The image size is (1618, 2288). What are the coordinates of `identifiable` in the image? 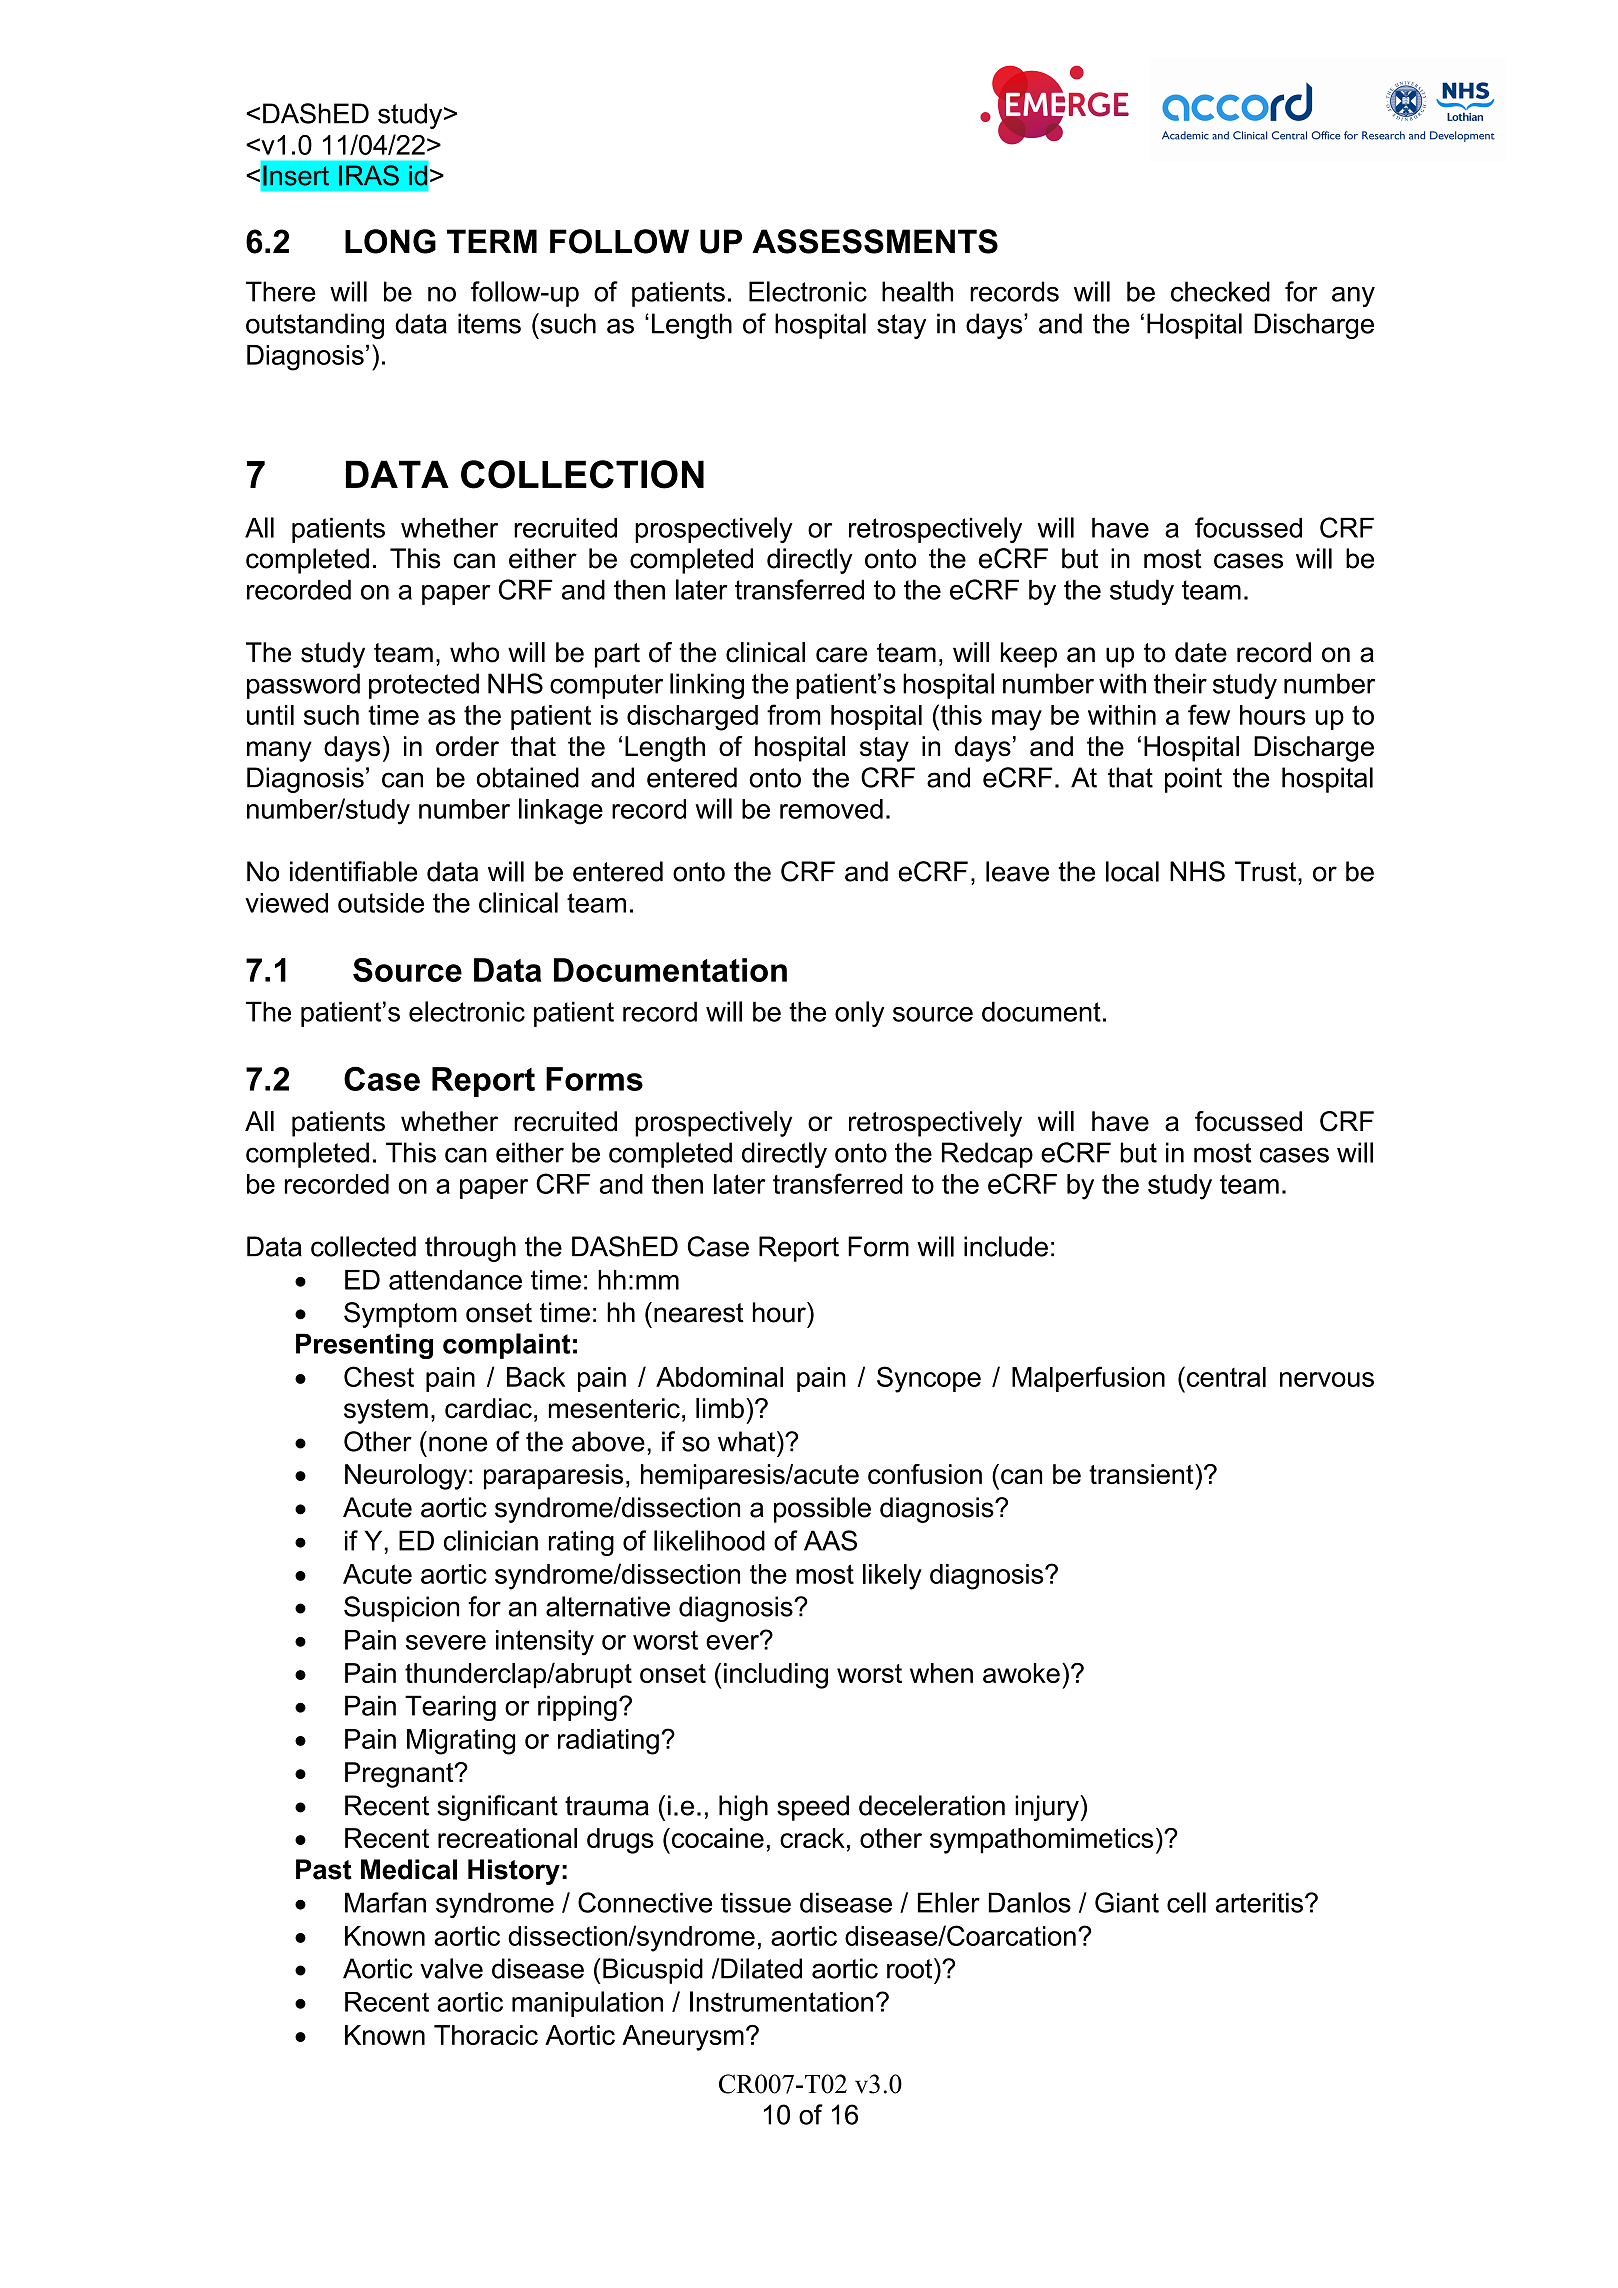 It's located at (353, 871).
